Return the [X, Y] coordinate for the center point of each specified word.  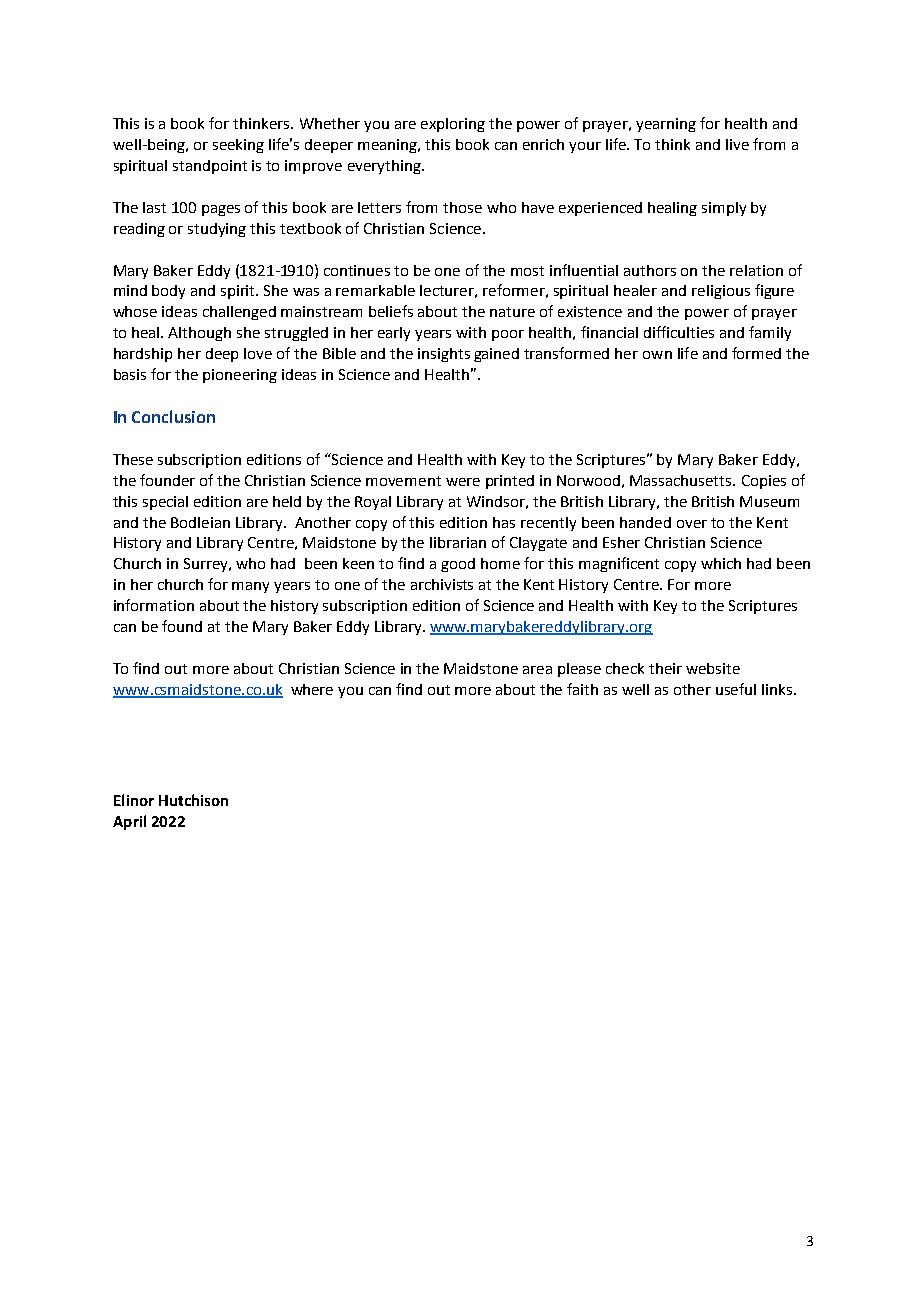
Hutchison [193, 800]
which [721, 563]
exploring [453, 125]
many [250, 587]
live [737, 144]
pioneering [240, 376]
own [657, 355]
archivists [442, 584]
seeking [238, 146]
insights [444, 355]
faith [582, 689]
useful [736, 689]
